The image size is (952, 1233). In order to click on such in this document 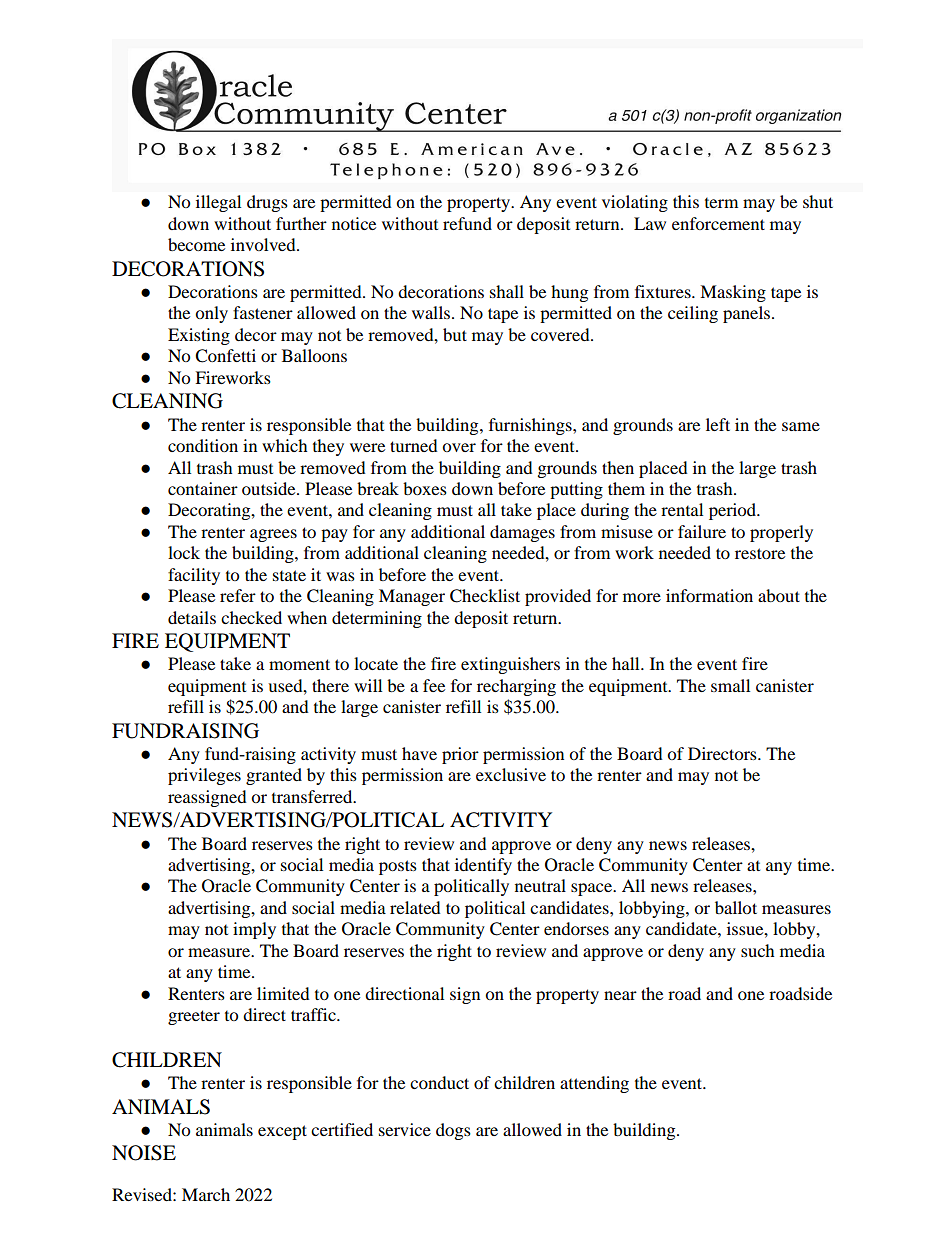, I will do `click(758, 950)`.
